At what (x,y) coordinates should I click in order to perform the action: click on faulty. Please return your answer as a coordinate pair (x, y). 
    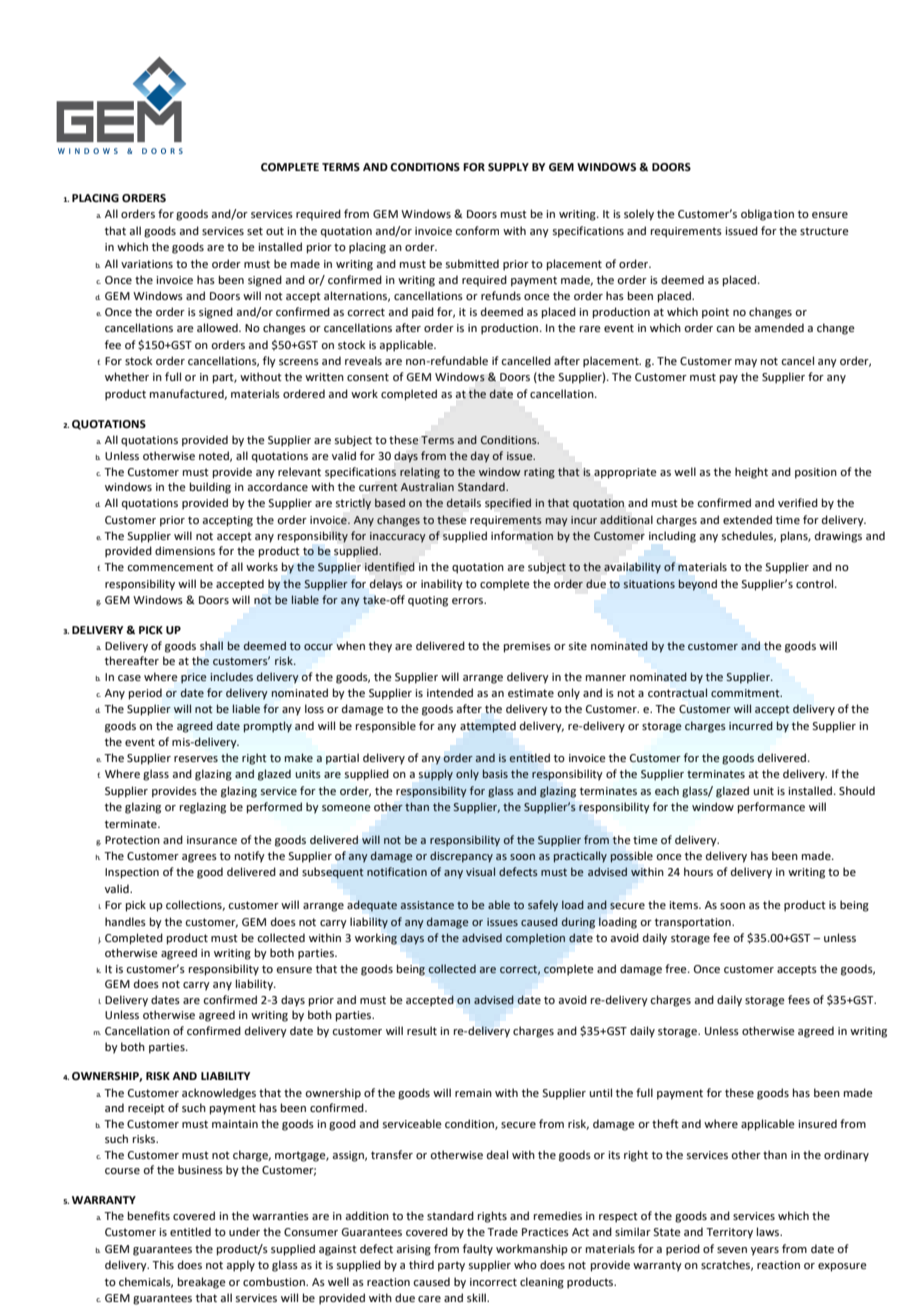
    Looking at the image, I should click on (478, 1250).
